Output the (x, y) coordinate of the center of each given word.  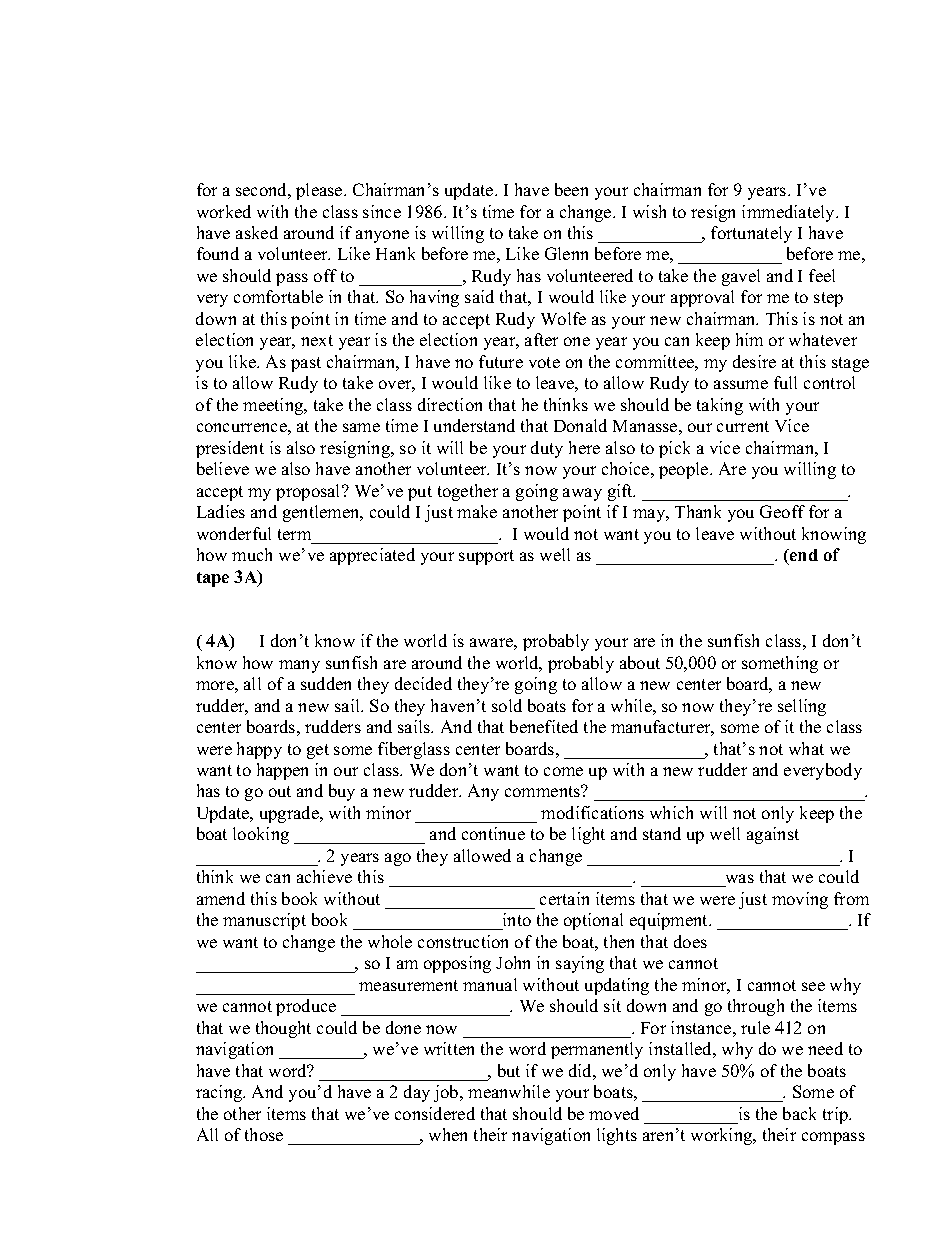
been (571, 189)
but (509, 1070)
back (799, 1113)
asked (257, 232)
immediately (790, 213)
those (264, 1134)
